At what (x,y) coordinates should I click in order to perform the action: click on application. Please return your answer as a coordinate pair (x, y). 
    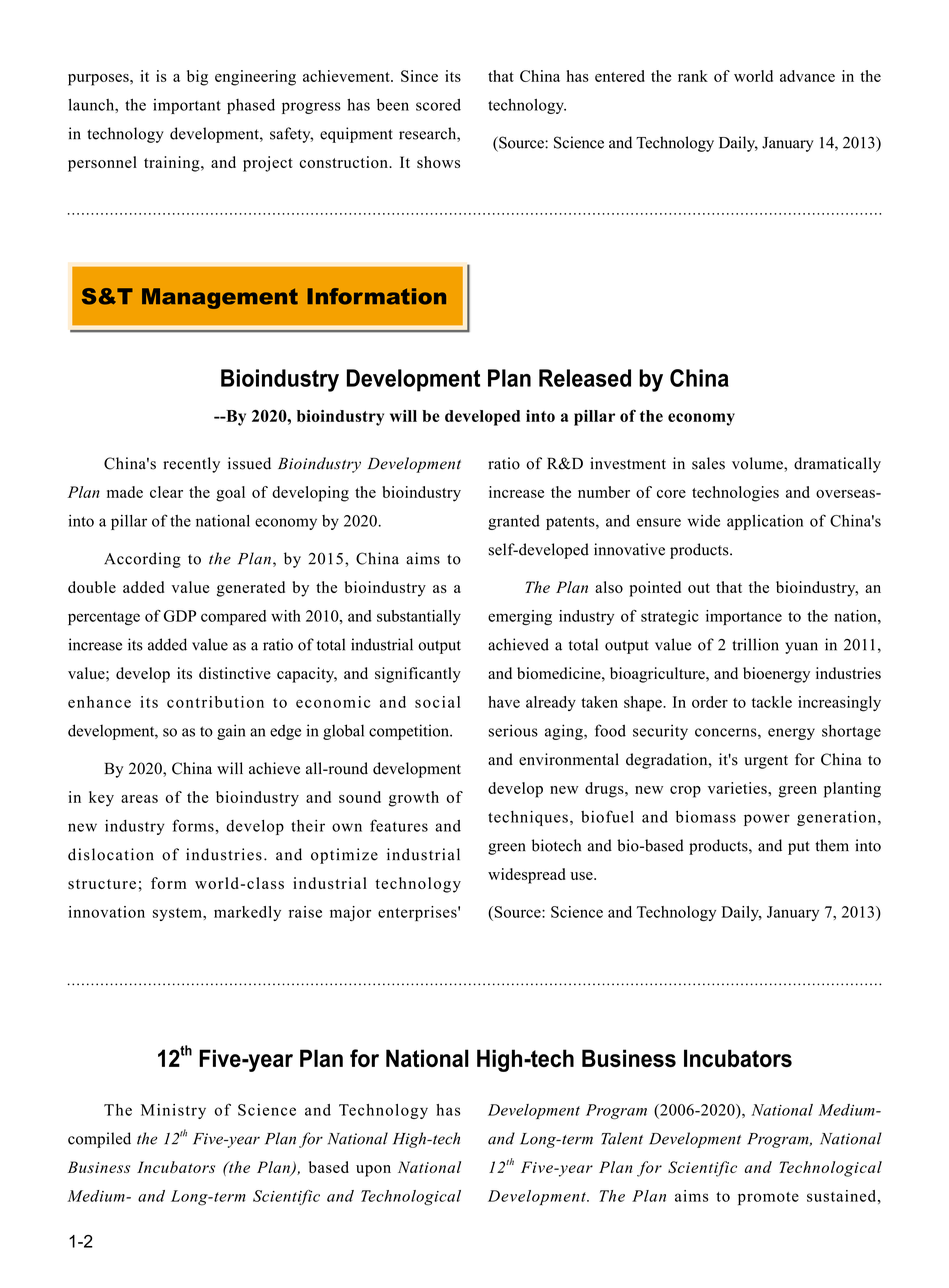
    Looking at the image, I should click on (765, 522).
